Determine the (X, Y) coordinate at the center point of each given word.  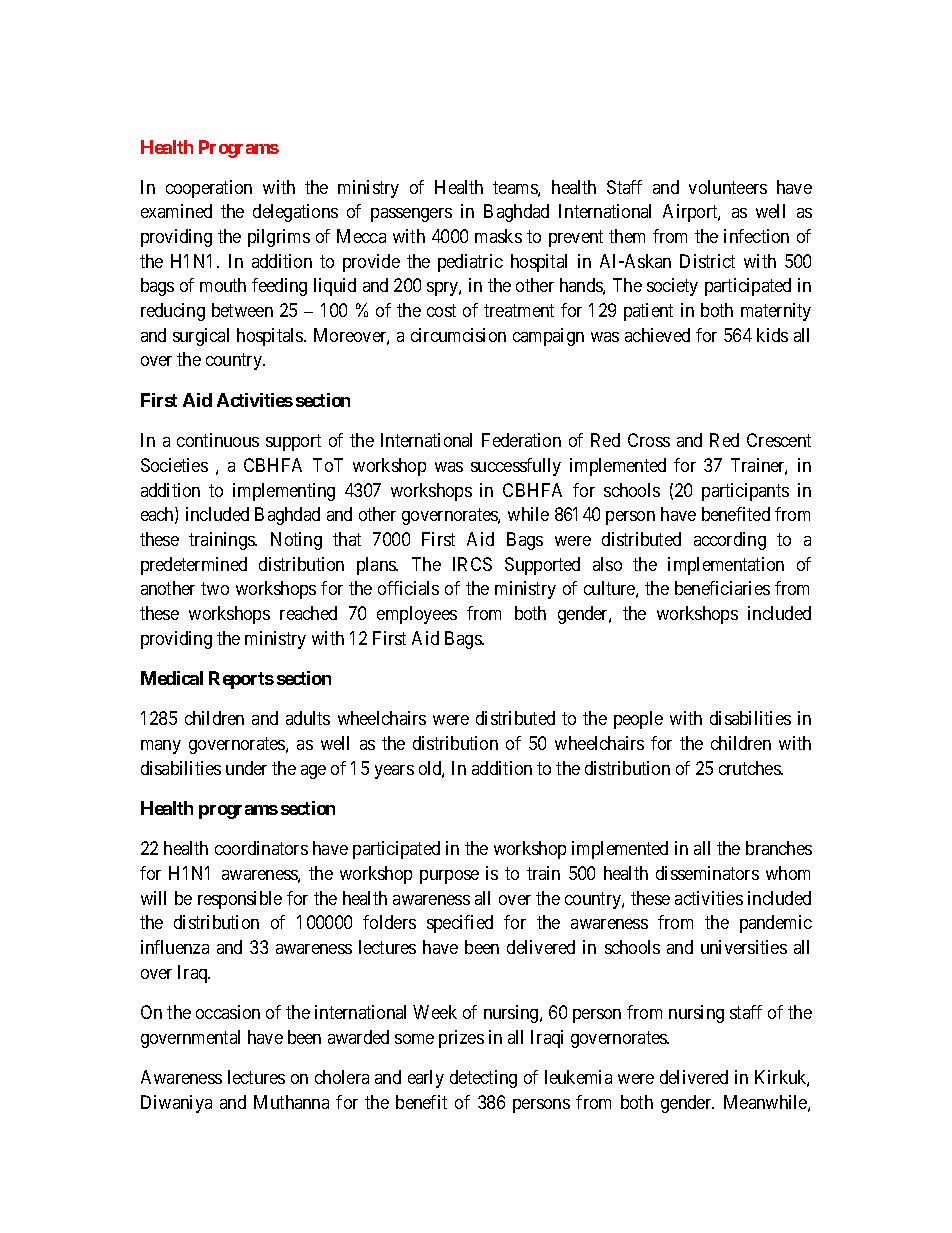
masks (498, 236)
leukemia (578, 1077)
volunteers (728, 187)
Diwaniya (176, 1104)
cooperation (209, 189)
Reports (241, 680)
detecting (483, 1079)
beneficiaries (722, 588)
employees (417, 615)
